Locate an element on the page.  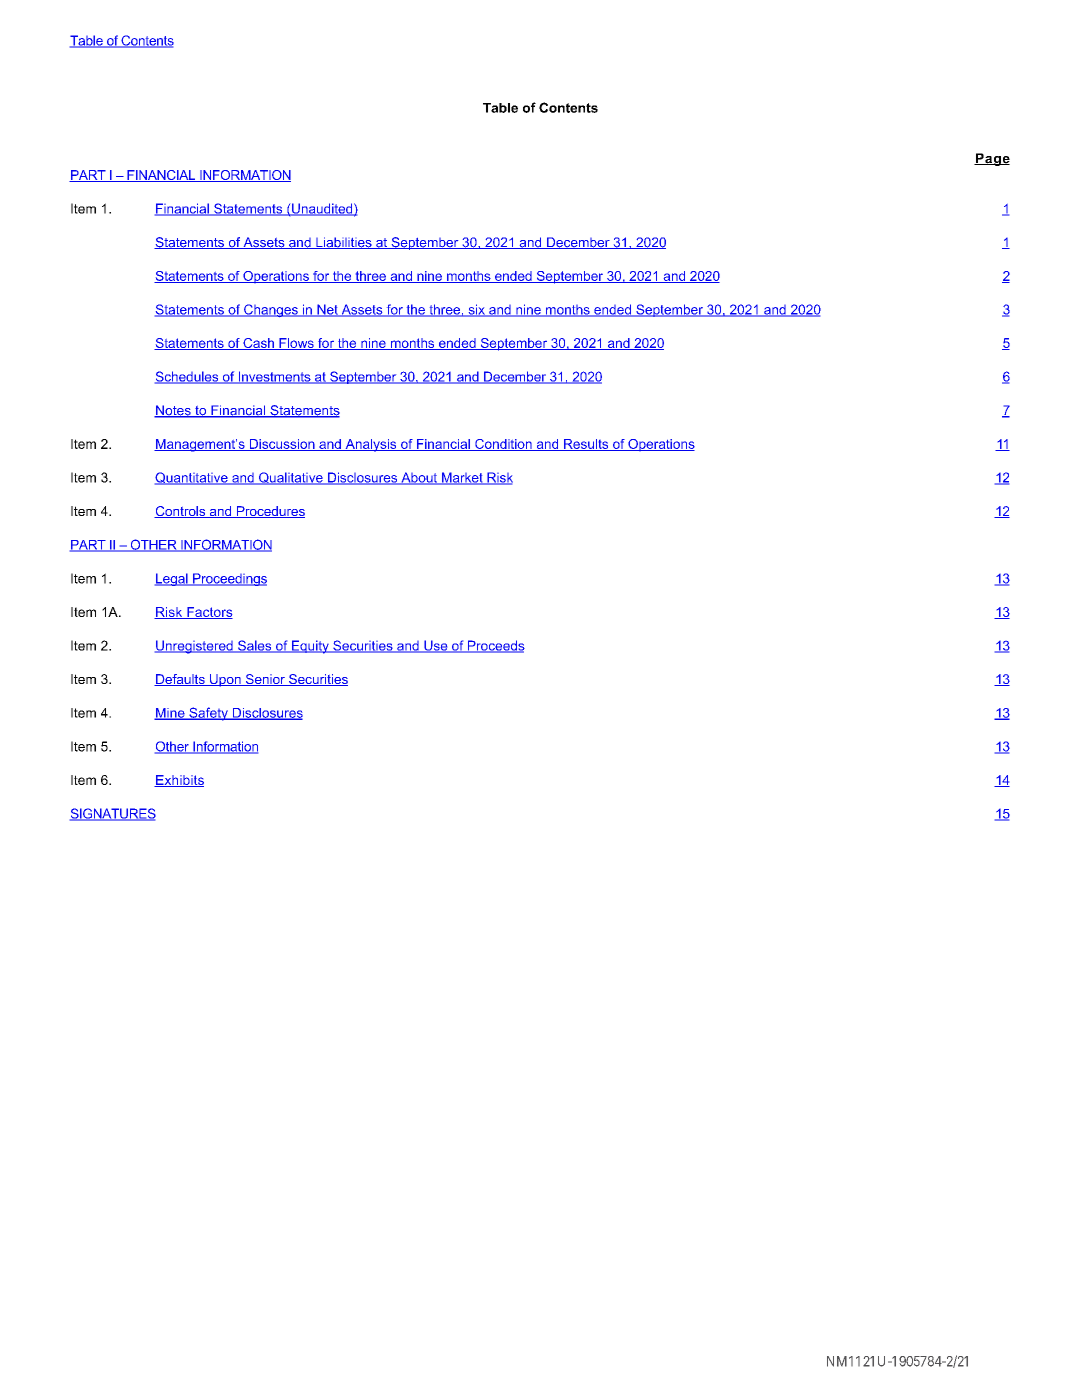
Exhibits is located at coordinates (179, 781).
